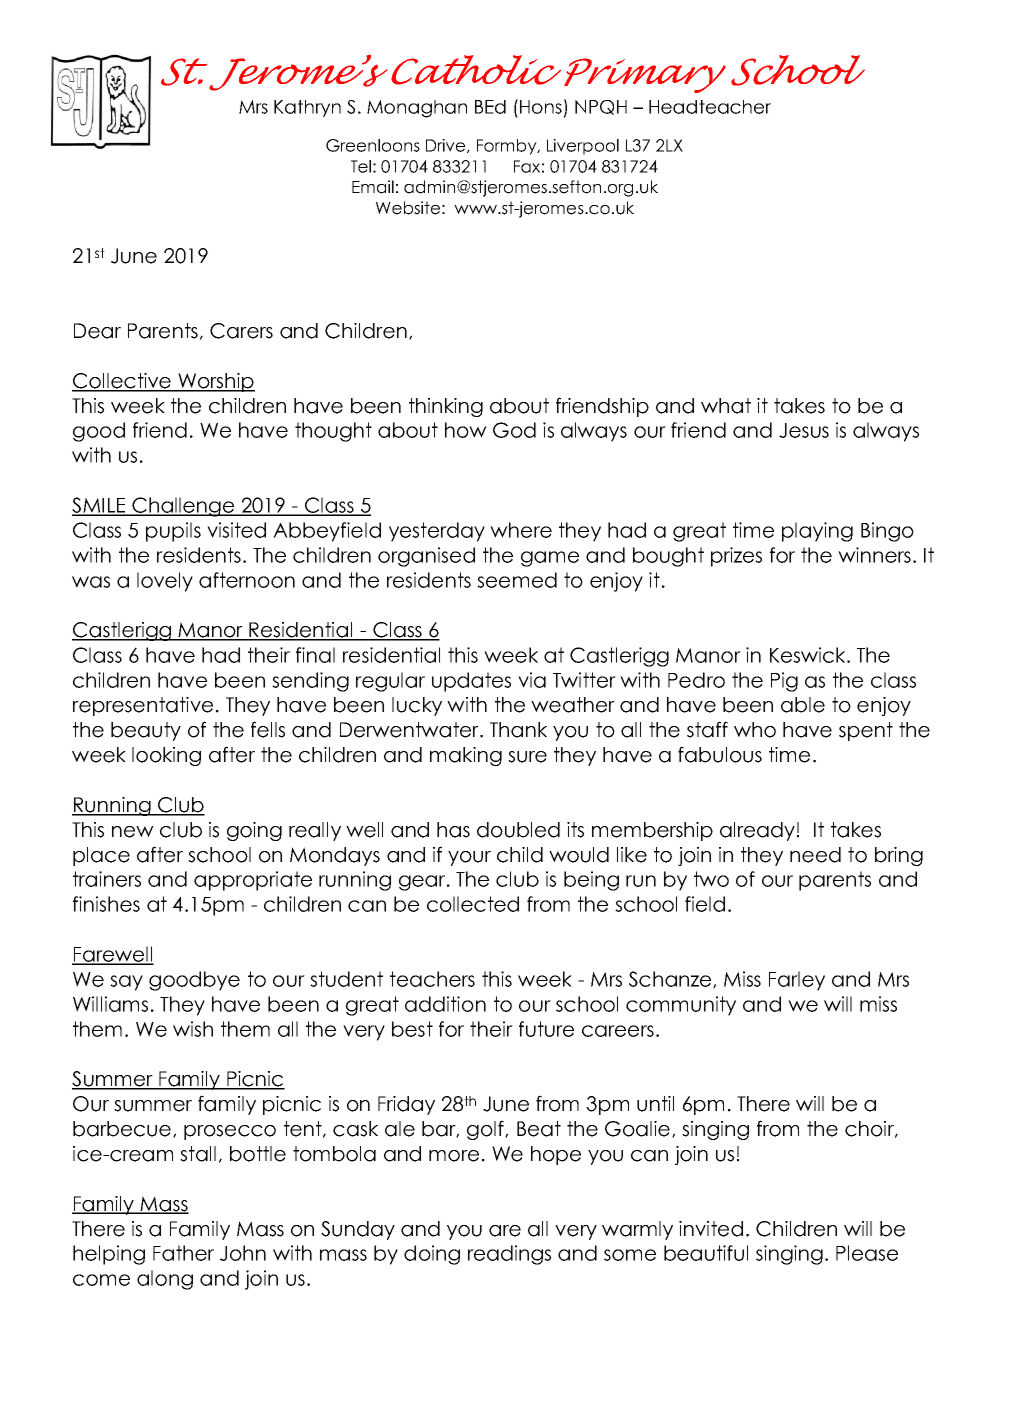  What do you see at coordinates (215, 382) in the screenshot?
I see `Worship` at bounding box center [215, 382].
